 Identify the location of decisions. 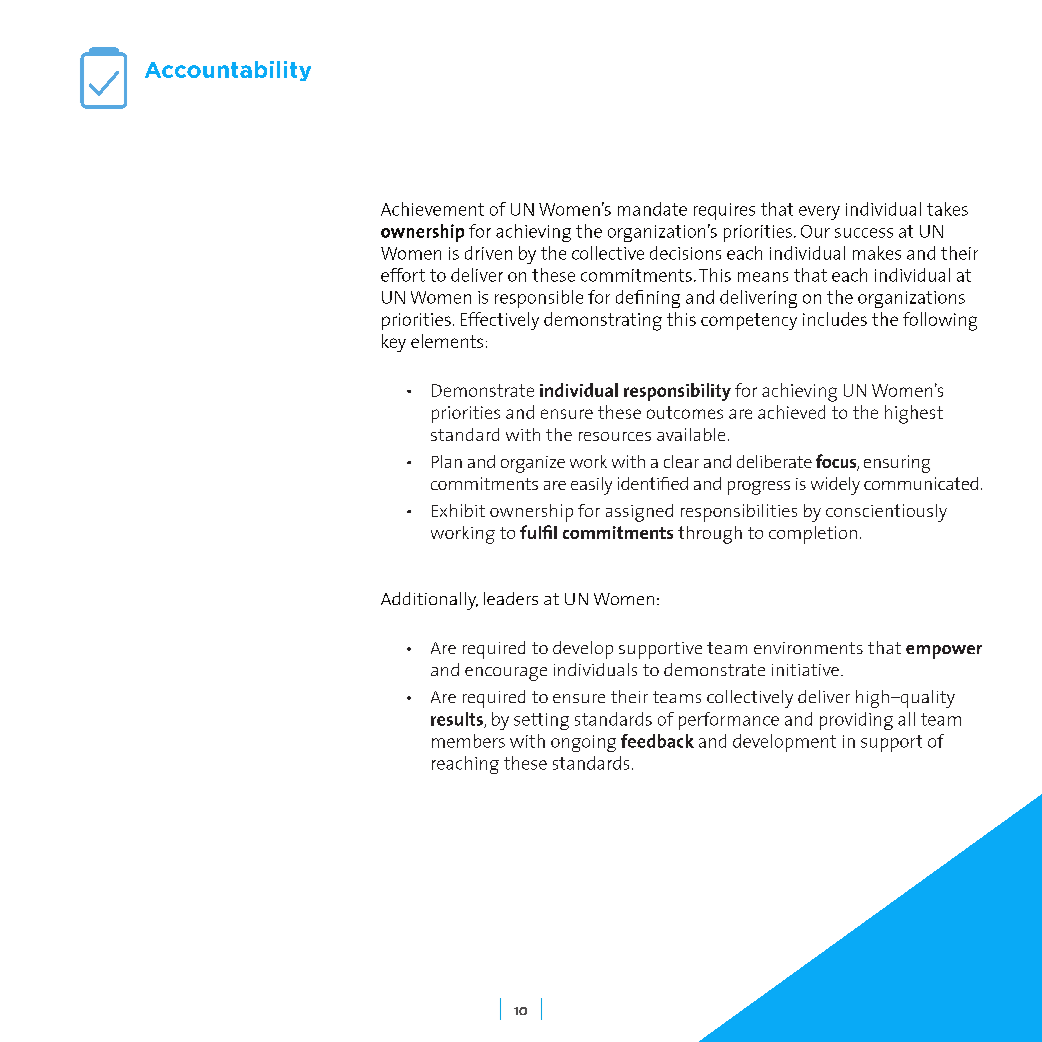
(685, 253).
